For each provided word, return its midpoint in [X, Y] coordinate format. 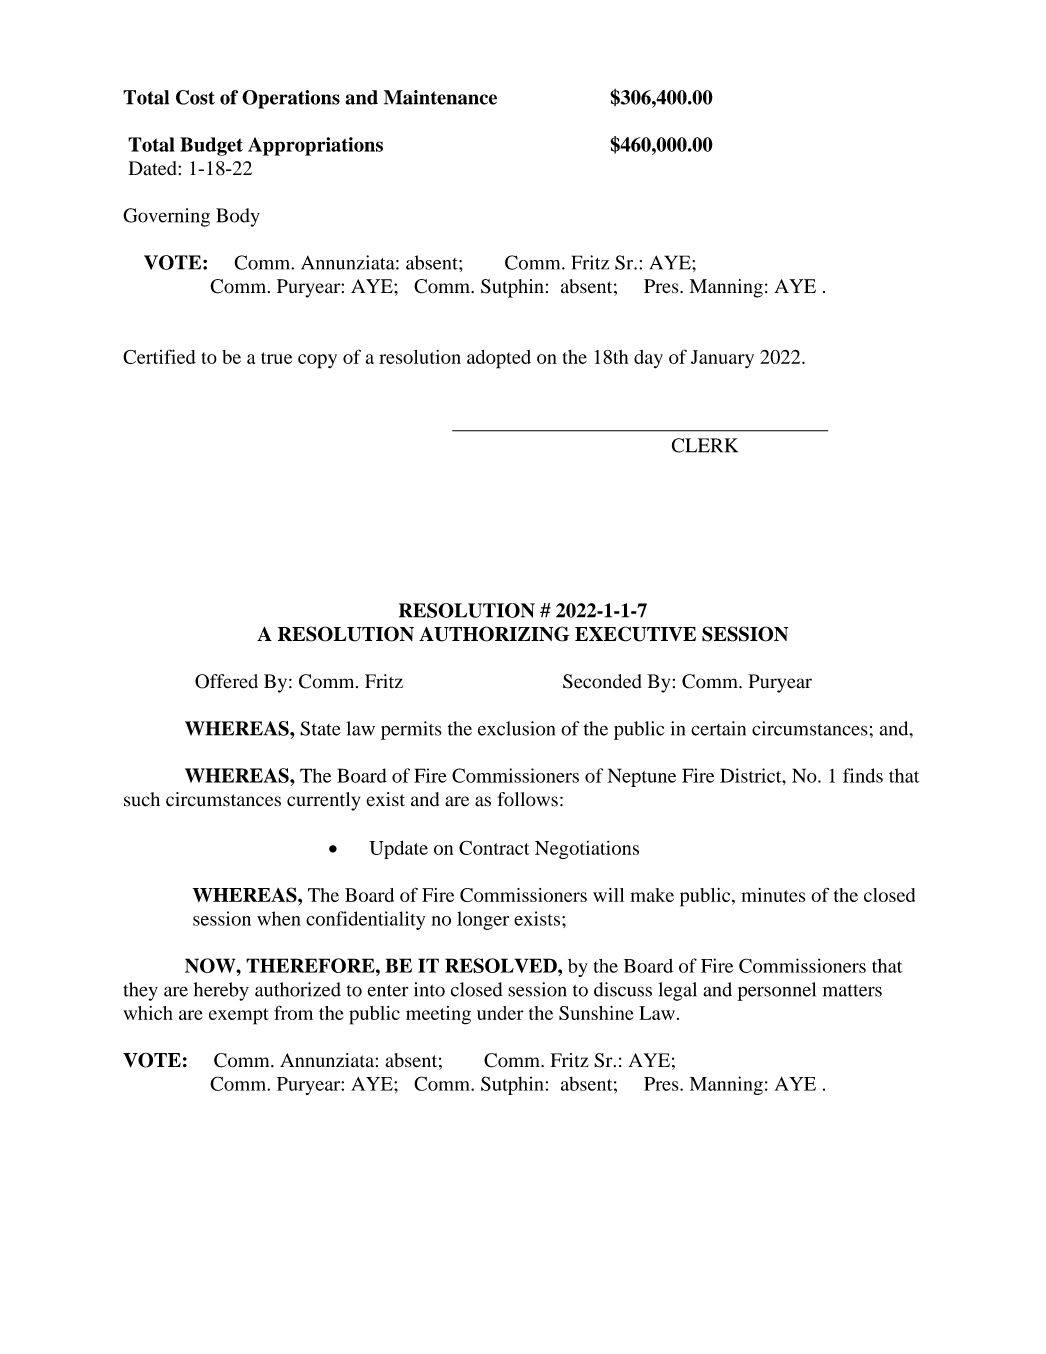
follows [527, 799]
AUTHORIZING [494, 634]
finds [863, 775]
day [648, 359]
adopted [499, 359]
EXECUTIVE [635, 634]
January [722, 359]
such [142, 799]
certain [718, 728]
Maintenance [440, 97]
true [276, 358]
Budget [211, 146]
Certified [159, 356]
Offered [226, 681]
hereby [221, 991]
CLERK [705, 445]
